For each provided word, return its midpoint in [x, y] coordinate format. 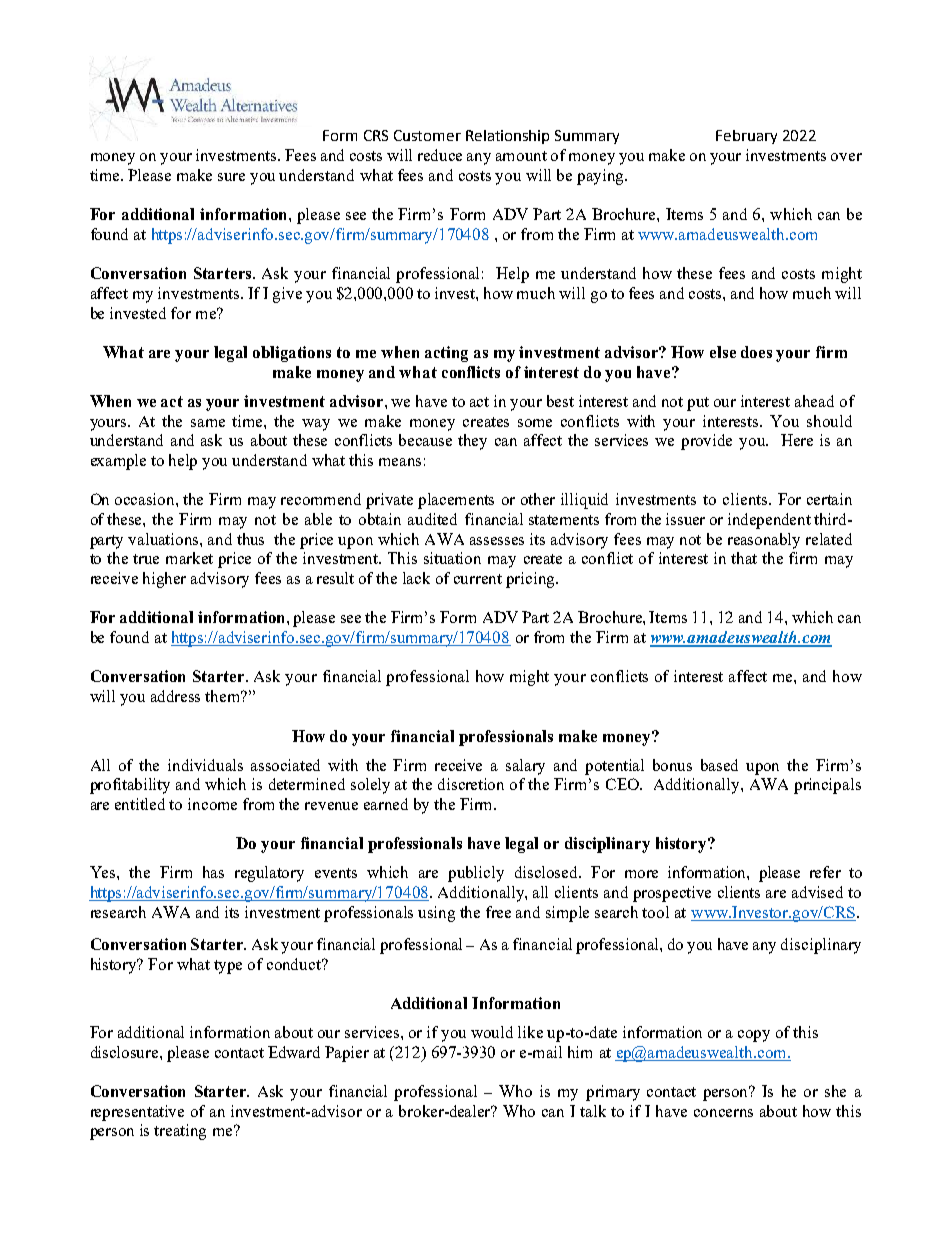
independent [769, 521]
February [746, 137]
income [212, 804]
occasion [146, 499]
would [492, 1032]
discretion [471, 784]
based [719, 765]
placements [456, 501]
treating [180, 1132]
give [287, 295]
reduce [440, 155]
